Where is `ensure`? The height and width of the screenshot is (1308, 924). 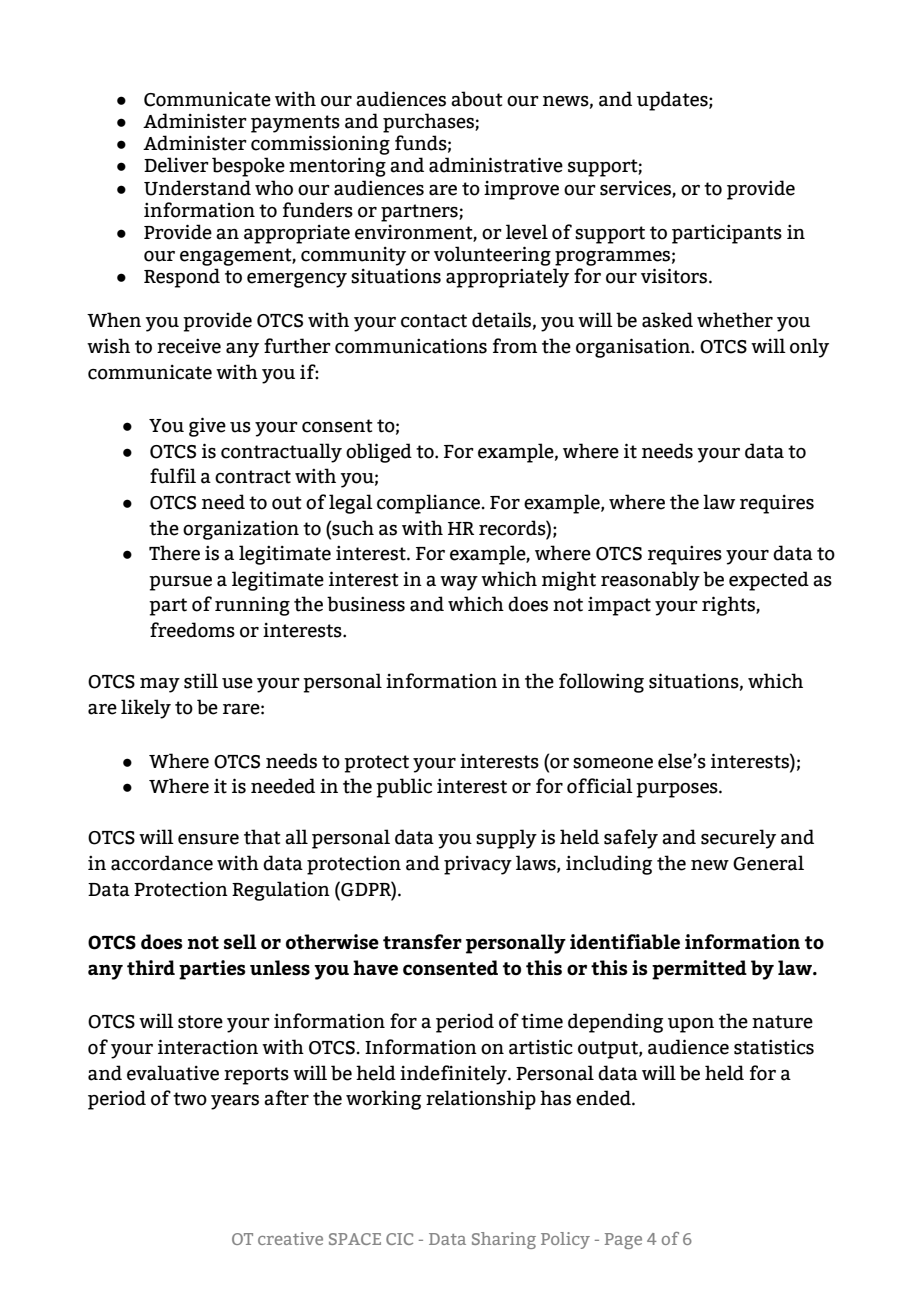 ensure is located at coordinates (208, 839).
